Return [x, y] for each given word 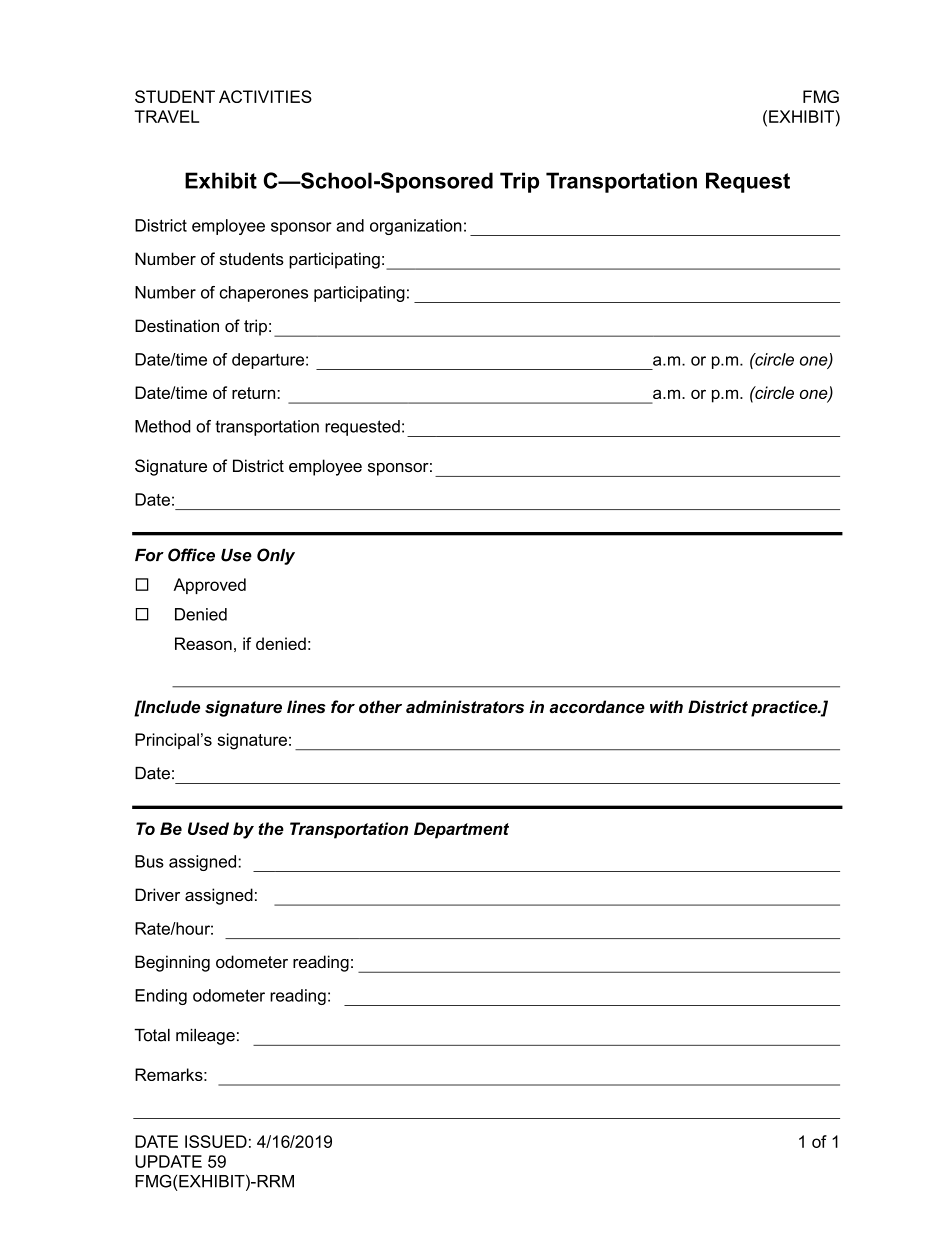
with [666, 707]
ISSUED [216, 1141]
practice [785, 708]
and [350, 225]
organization [416, 227]
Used [208, 828]
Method [162, 426]
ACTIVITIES [265, 96]
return [255, 393]
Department [461, 830]
